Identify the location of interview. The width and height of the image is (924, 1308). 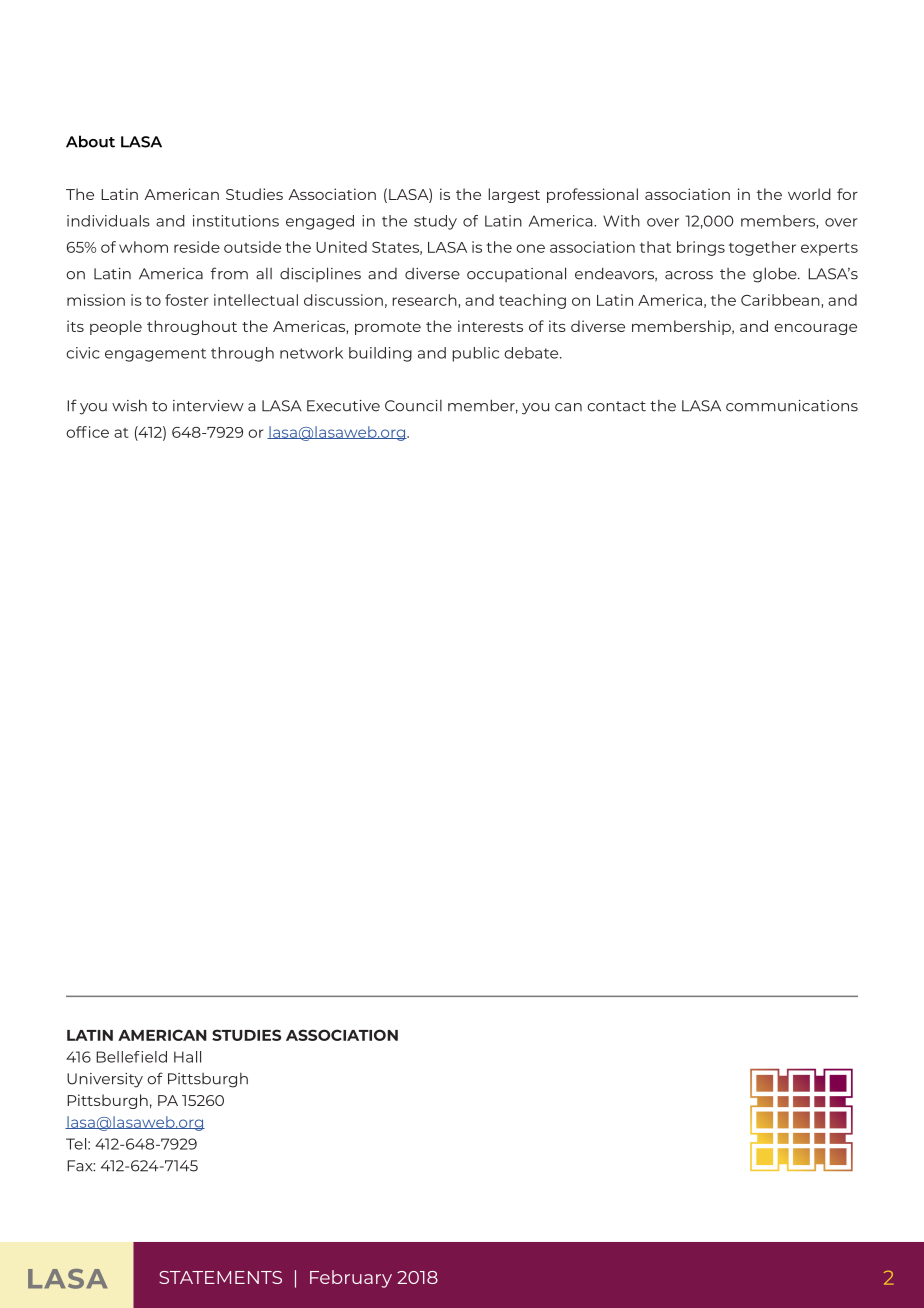
(208, 406).
